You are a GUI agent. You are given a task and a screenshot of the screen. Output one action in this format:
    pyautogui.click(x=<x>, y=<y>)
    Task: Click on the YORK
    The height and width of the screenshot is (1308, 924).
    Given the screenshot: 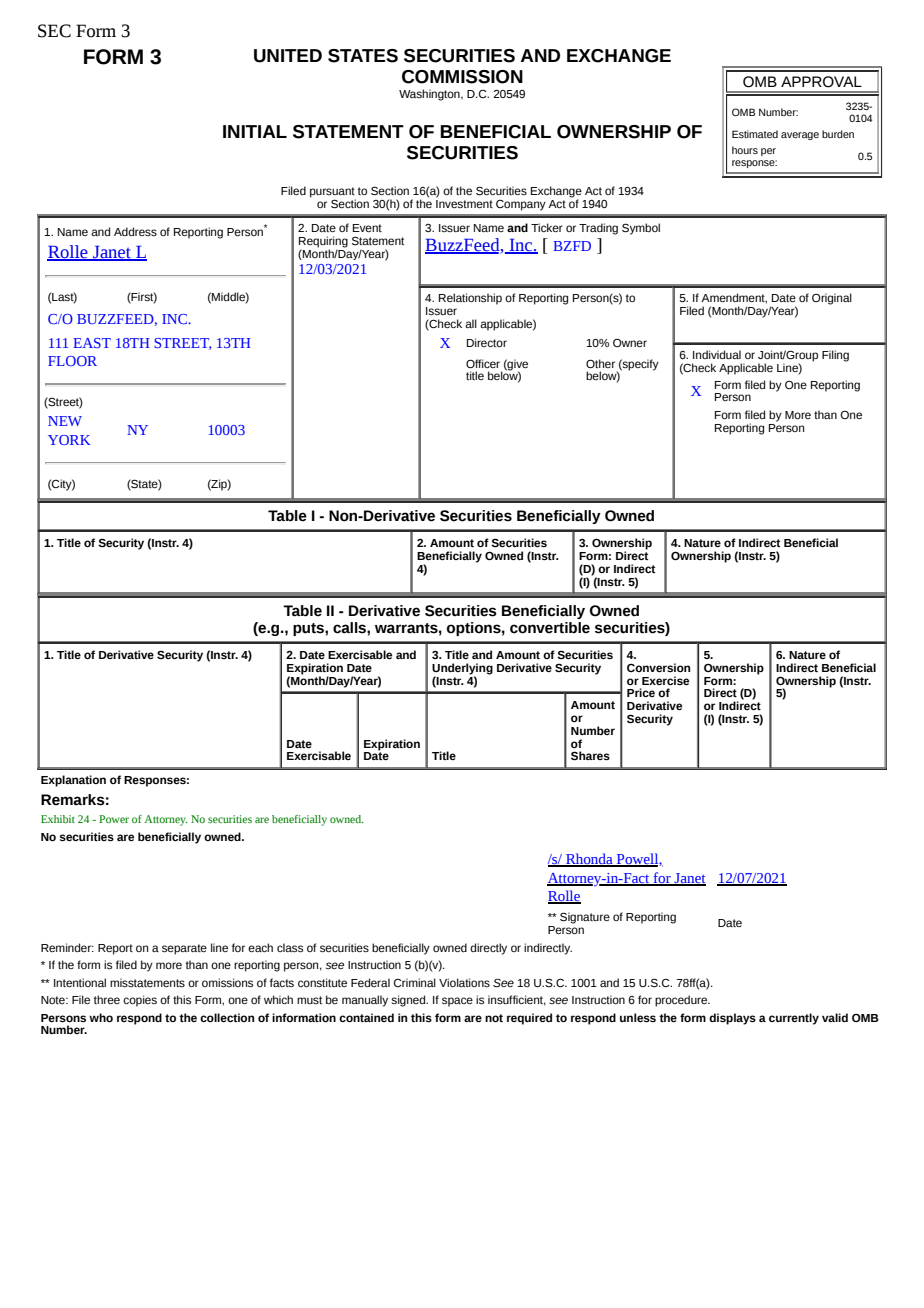 What is the action you would take?
    pyautogui.click(x=69, y=440)
